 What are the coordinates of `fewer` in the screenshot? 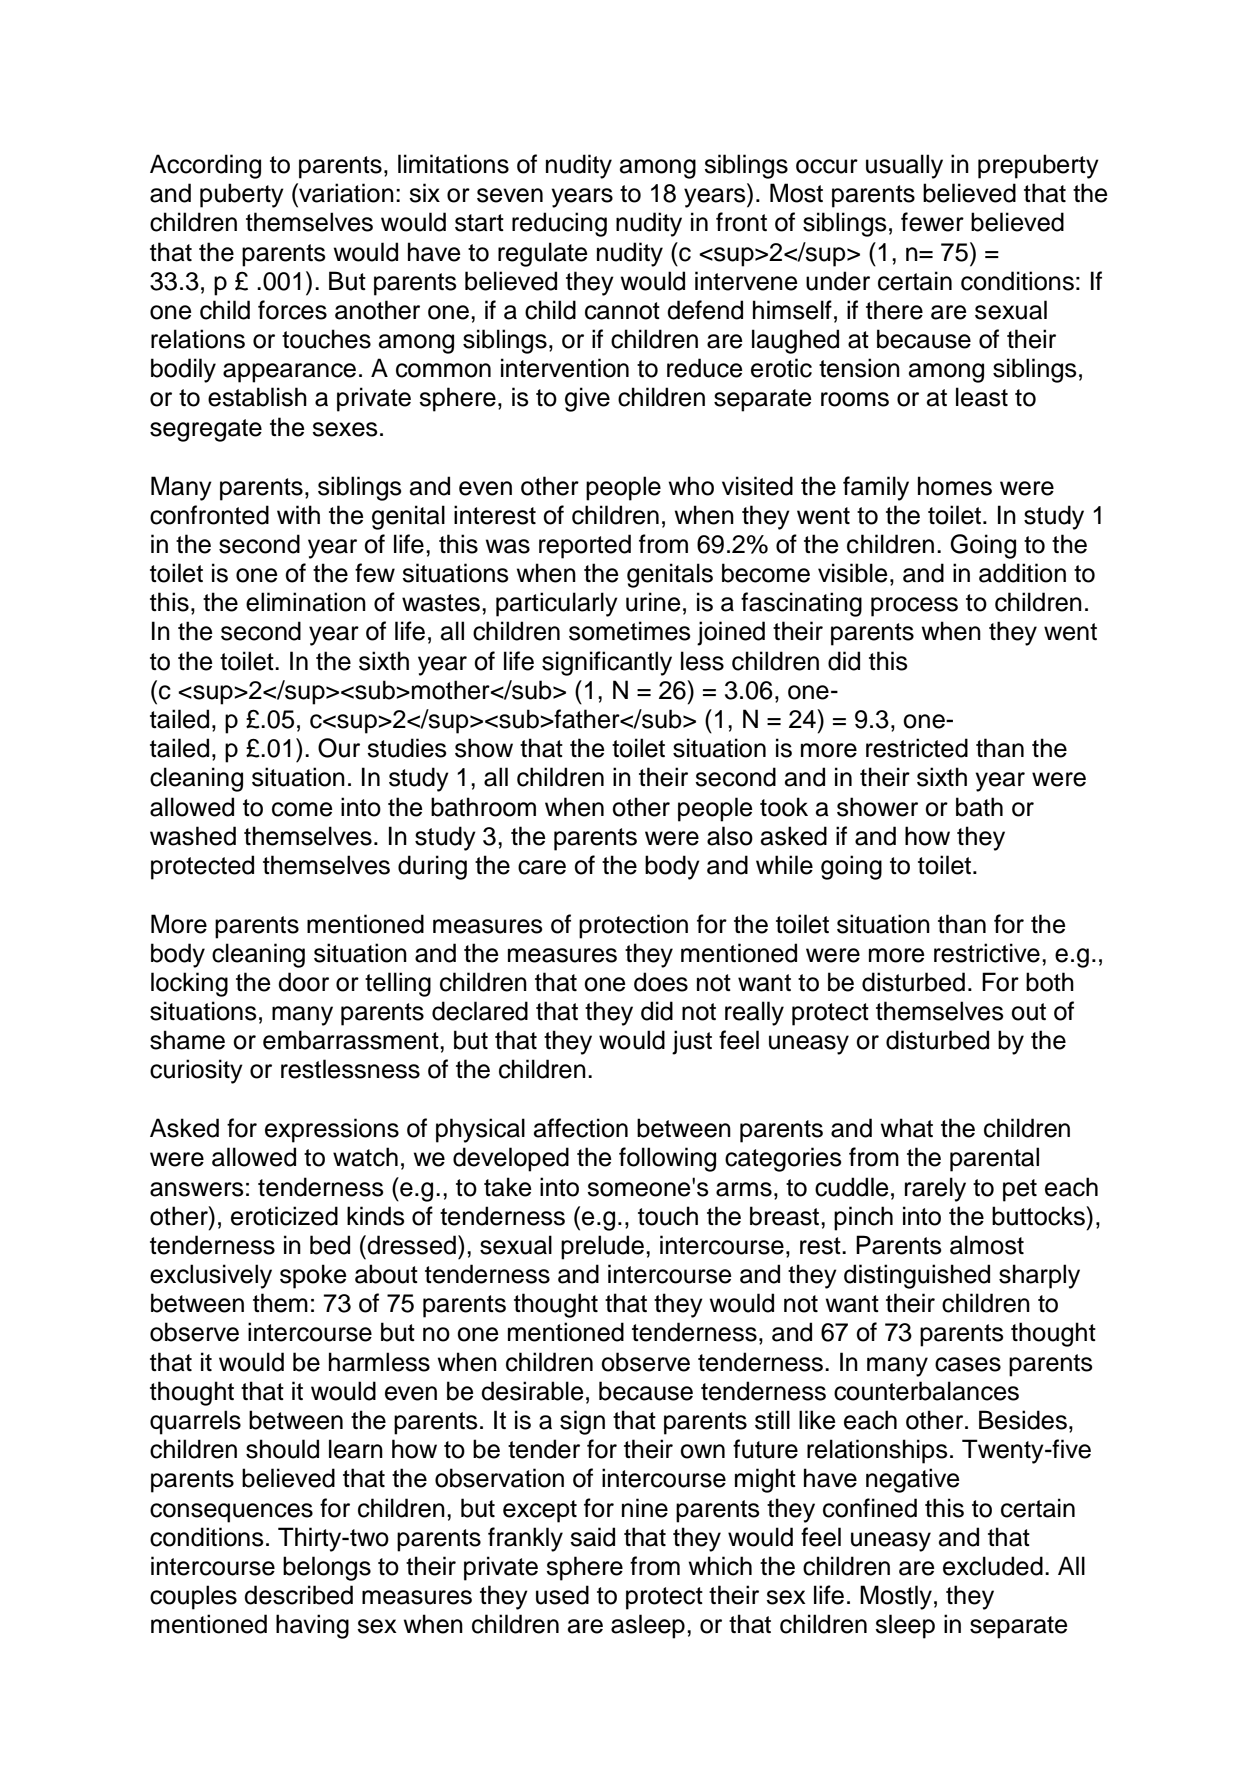 It's located at (932, 222).
